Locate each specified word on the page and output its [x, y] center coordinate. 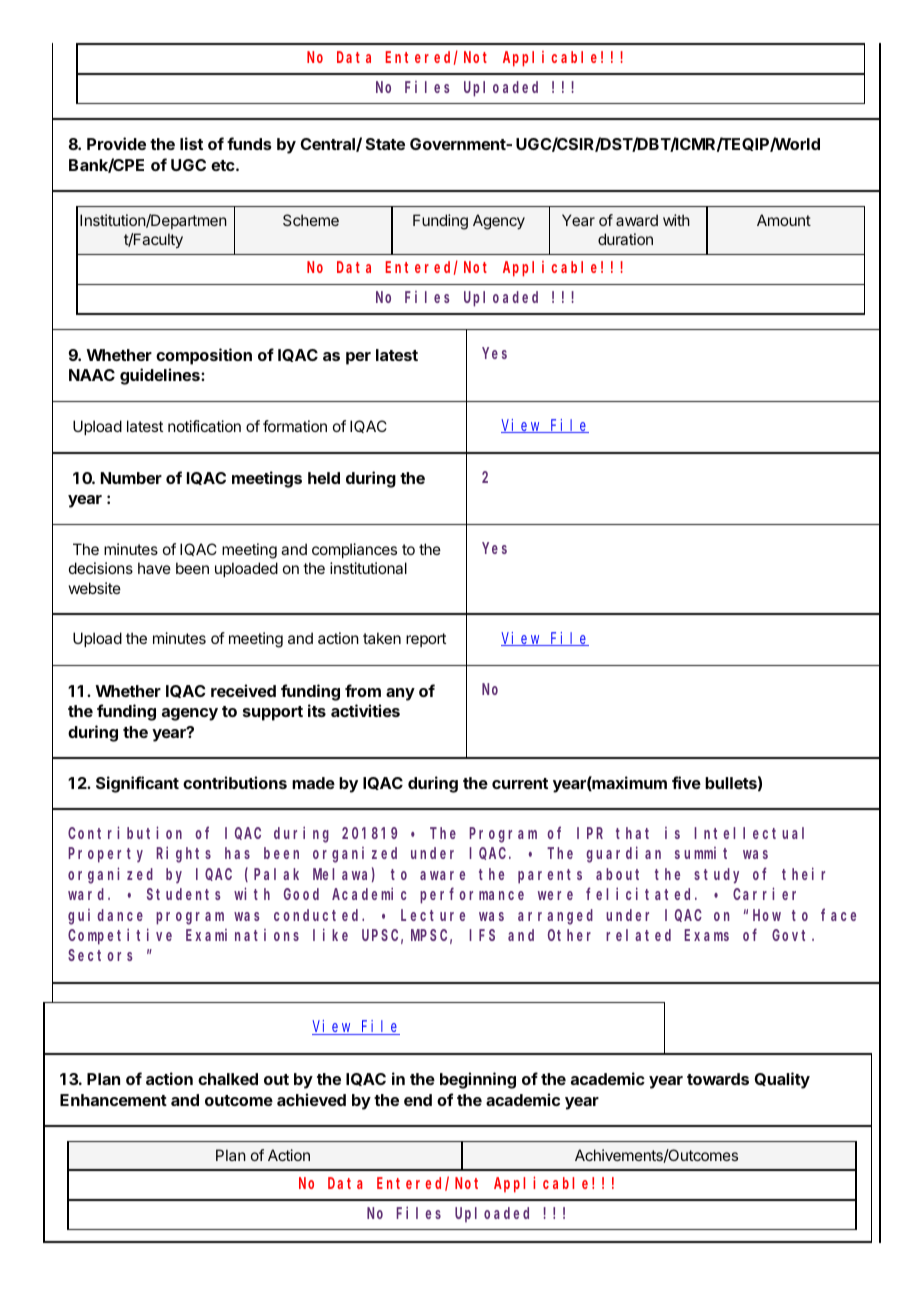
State [385, 144]
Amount [784, 220]
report [426, 640]
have [154, 568]
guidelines [161, 376]
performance [472, 896]
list [191, 143]
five [686, 782]
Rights [183, 855]
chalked [228, 1079]
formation [295, 426]
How [767, 915]
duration [625, 239]
